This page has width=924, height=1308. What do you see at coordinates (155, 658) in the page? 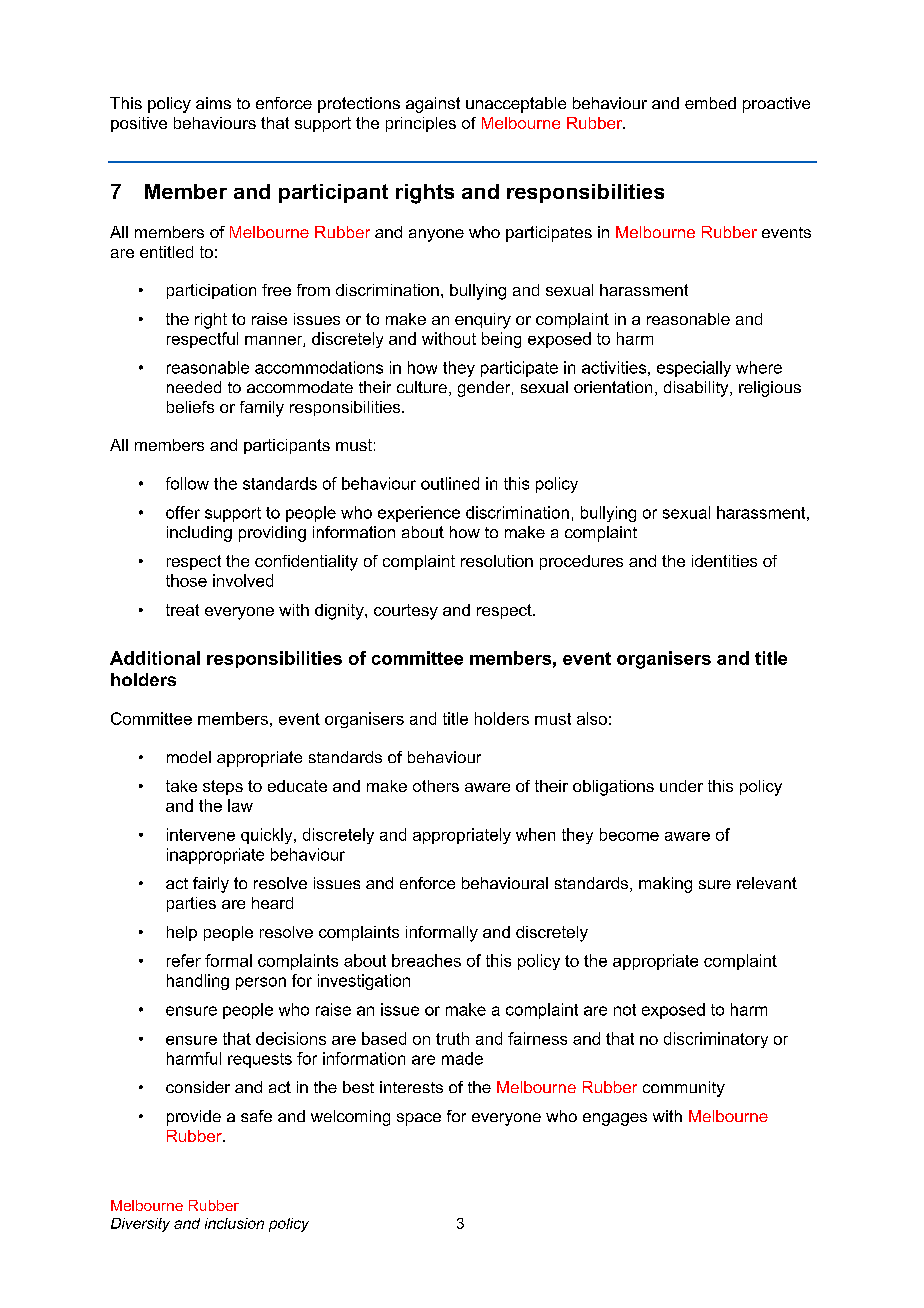
I see `Additional` at bounding box center [155, 658].
